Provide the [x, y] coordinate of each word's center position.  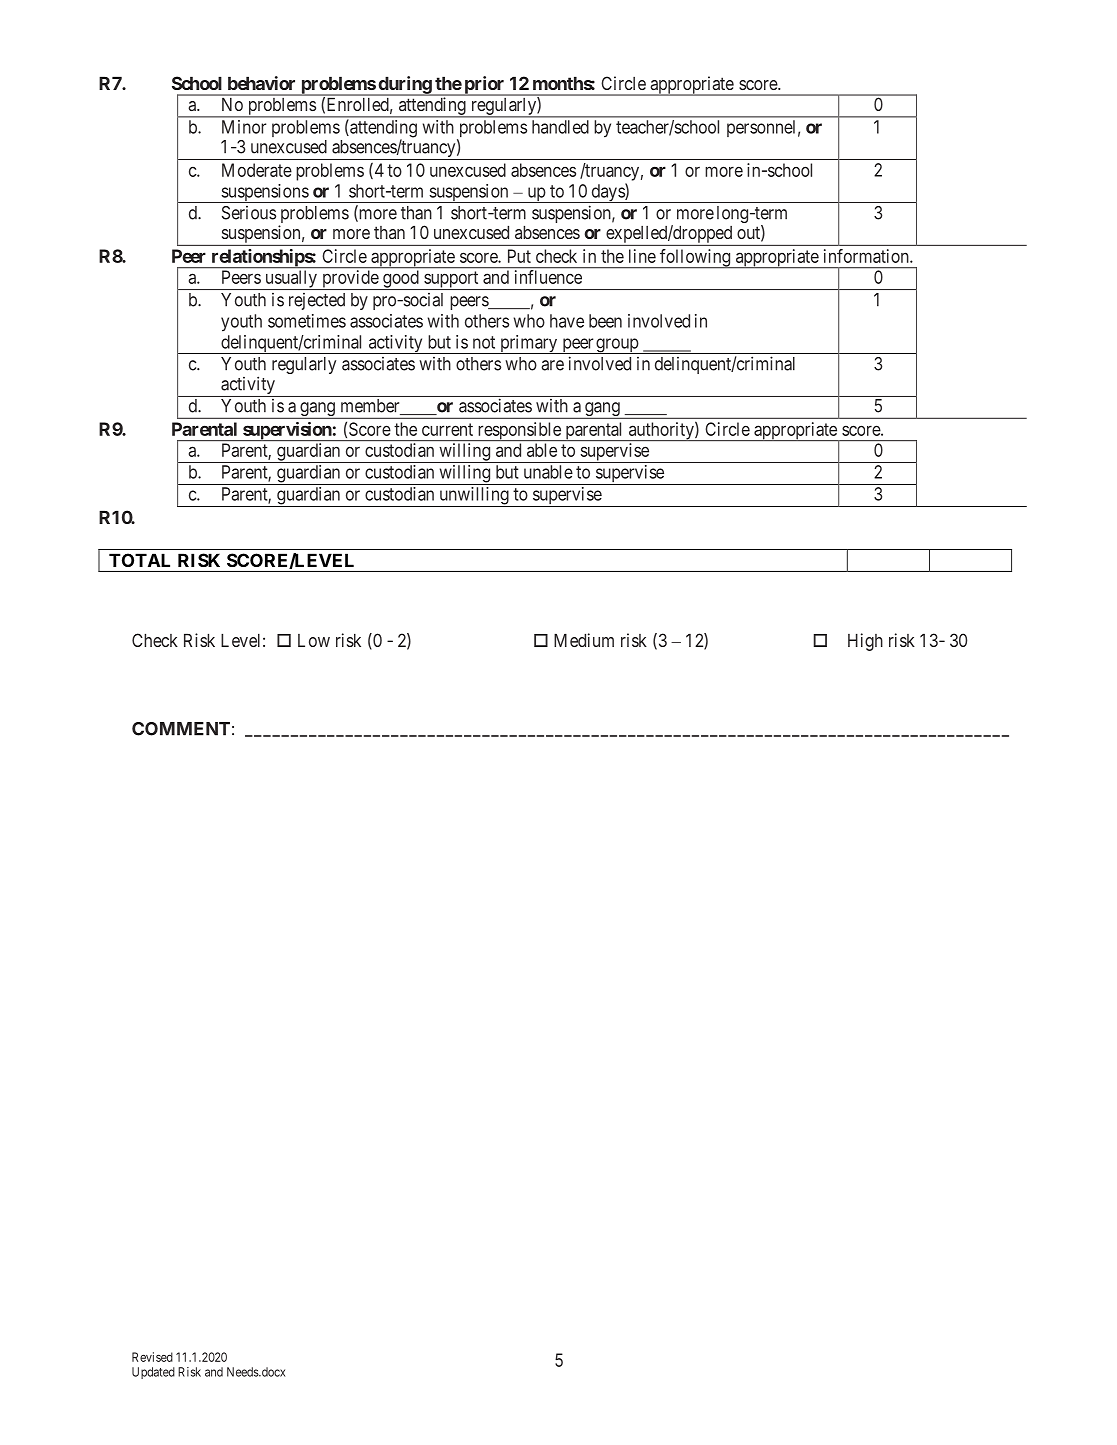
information [867, 256]
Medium [584, 640]
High [865, 642]
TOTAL [139, 560]
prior [484, 86]
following [695, 259]
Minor [244, 127]
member [371, 407]
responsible [519, 431]
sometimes [307, 321]
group [617, 346]
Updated [153, 1373]
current [447, 429]
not [484, 342]
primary [529, 344]
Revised [152, 1357]
